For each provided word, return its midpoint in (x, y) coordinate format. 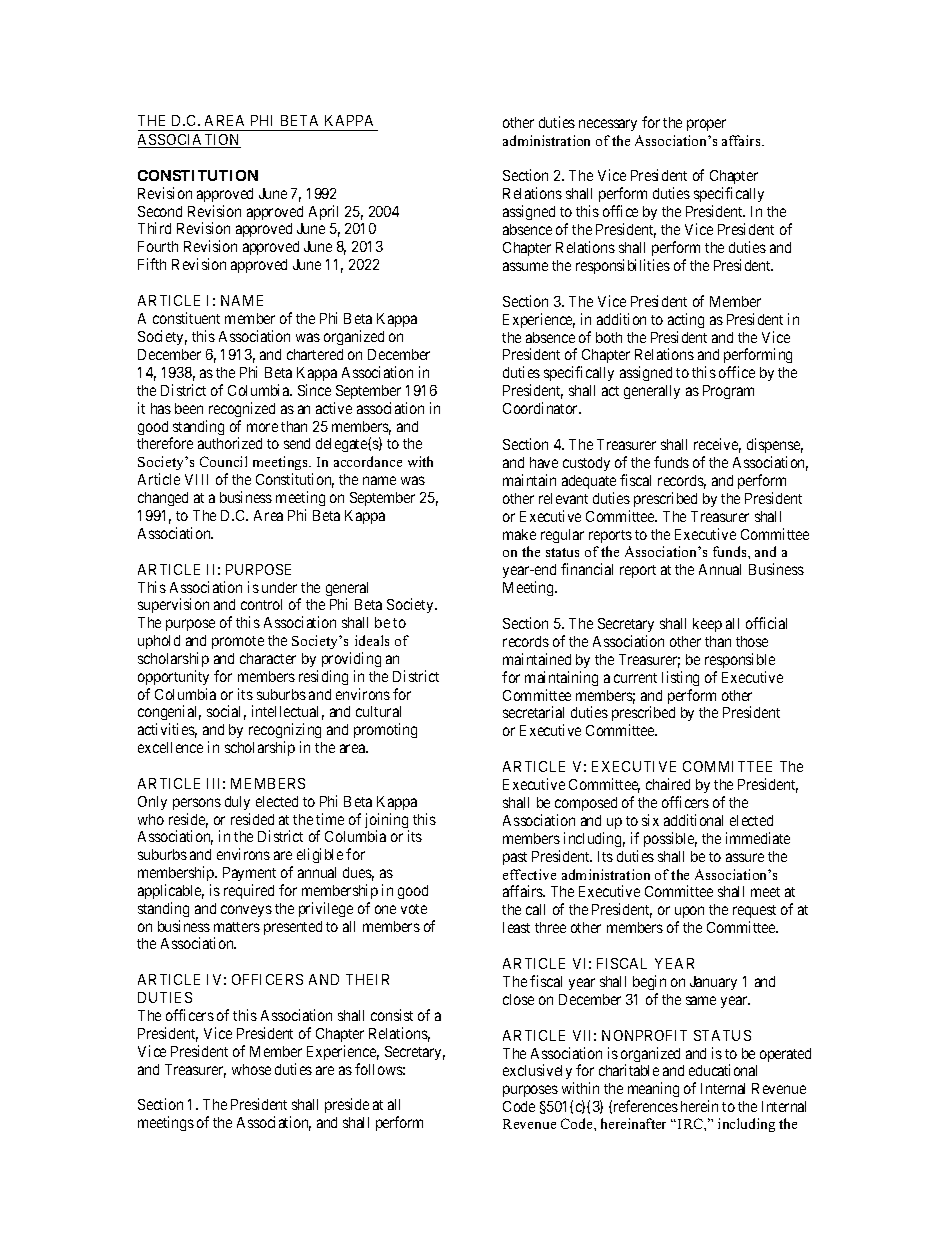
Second (160, 211)
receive (717, 445)
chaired (668, 784)
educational (723, 1070)
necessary (608, 125)
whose (251, 1069)
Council (223, 461)
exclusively (538, 1073)
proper (706, 125)
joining (387, 822)
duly (237, 803)
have (544, 462)
